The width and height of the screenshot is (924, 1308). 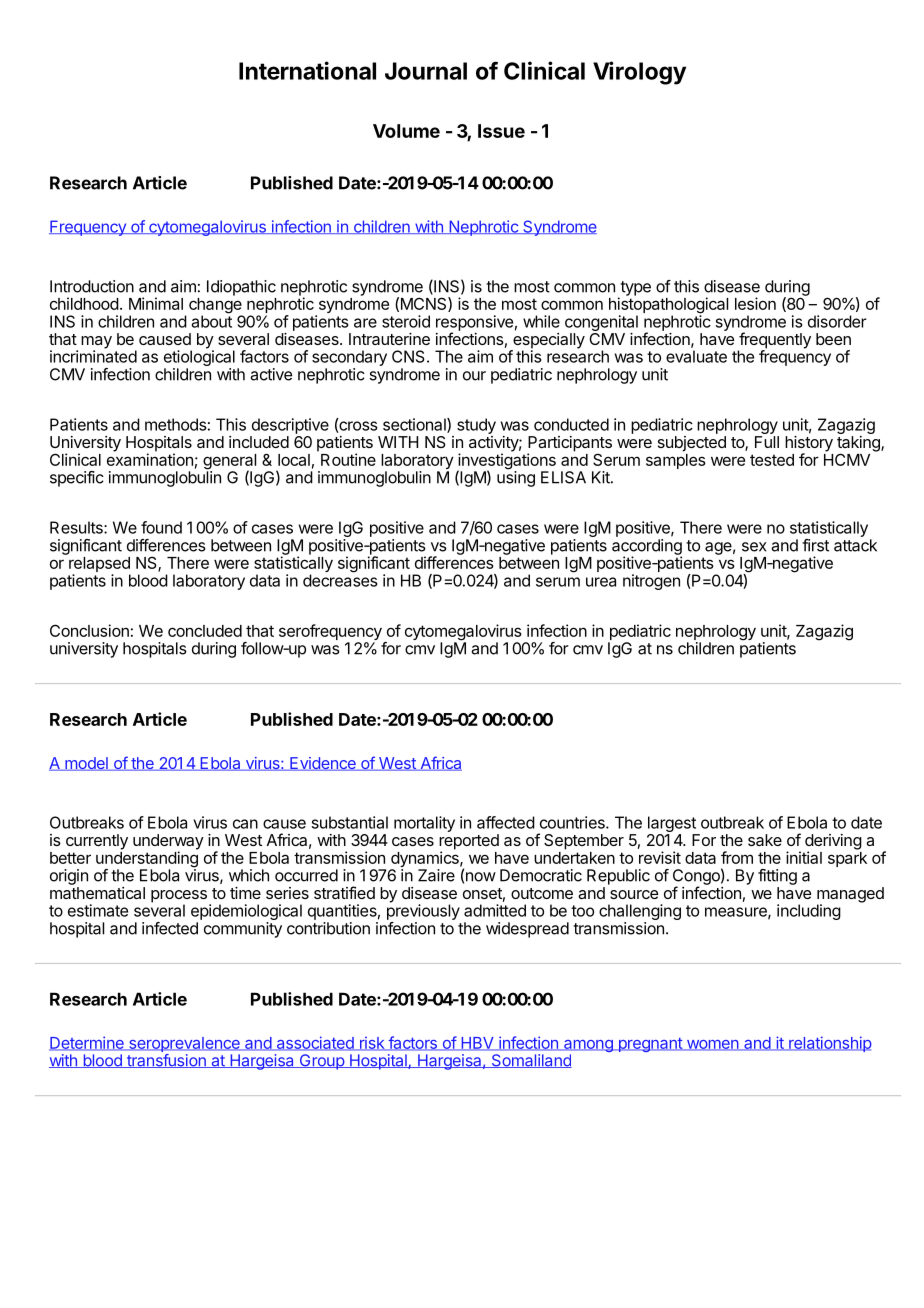 What do you see at coordinates (477, 1044) in the screenshot?
I see `HBV` at bounding box center [477, 1044].
